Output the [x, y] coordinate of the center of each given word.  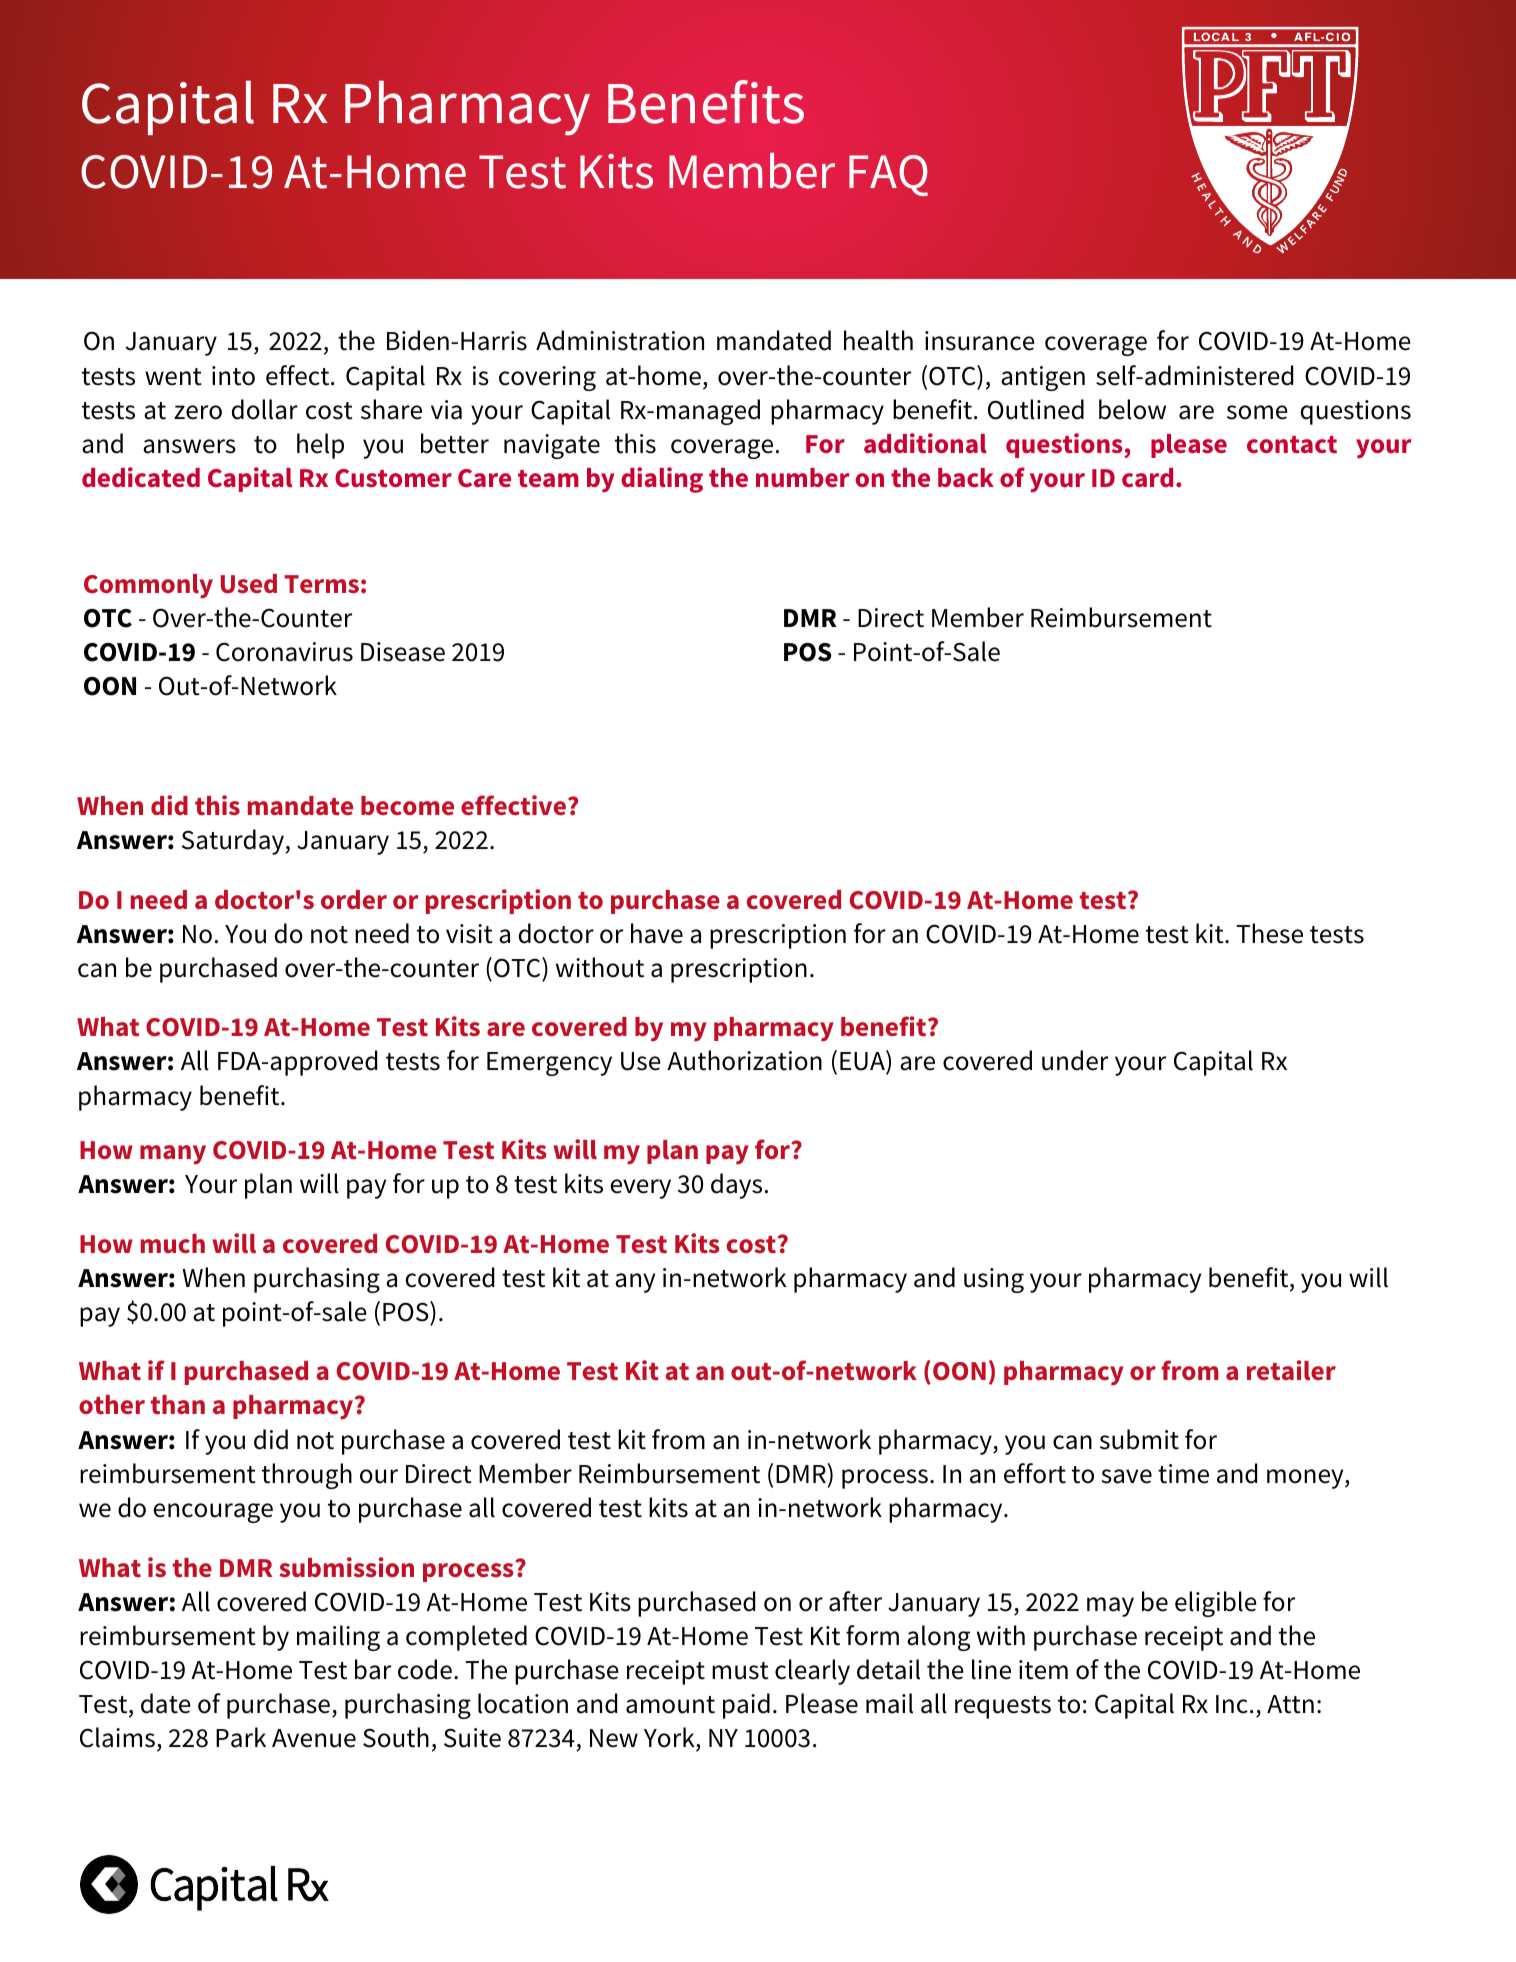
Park [241, 1737]
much [173, 1244]
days [736, 1186]
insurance [980, 341]
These [1269, 933]
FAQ [888, 175]
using [994, 1280]
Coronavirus [284, 652]
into [233, 376]
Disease [403, 652]
